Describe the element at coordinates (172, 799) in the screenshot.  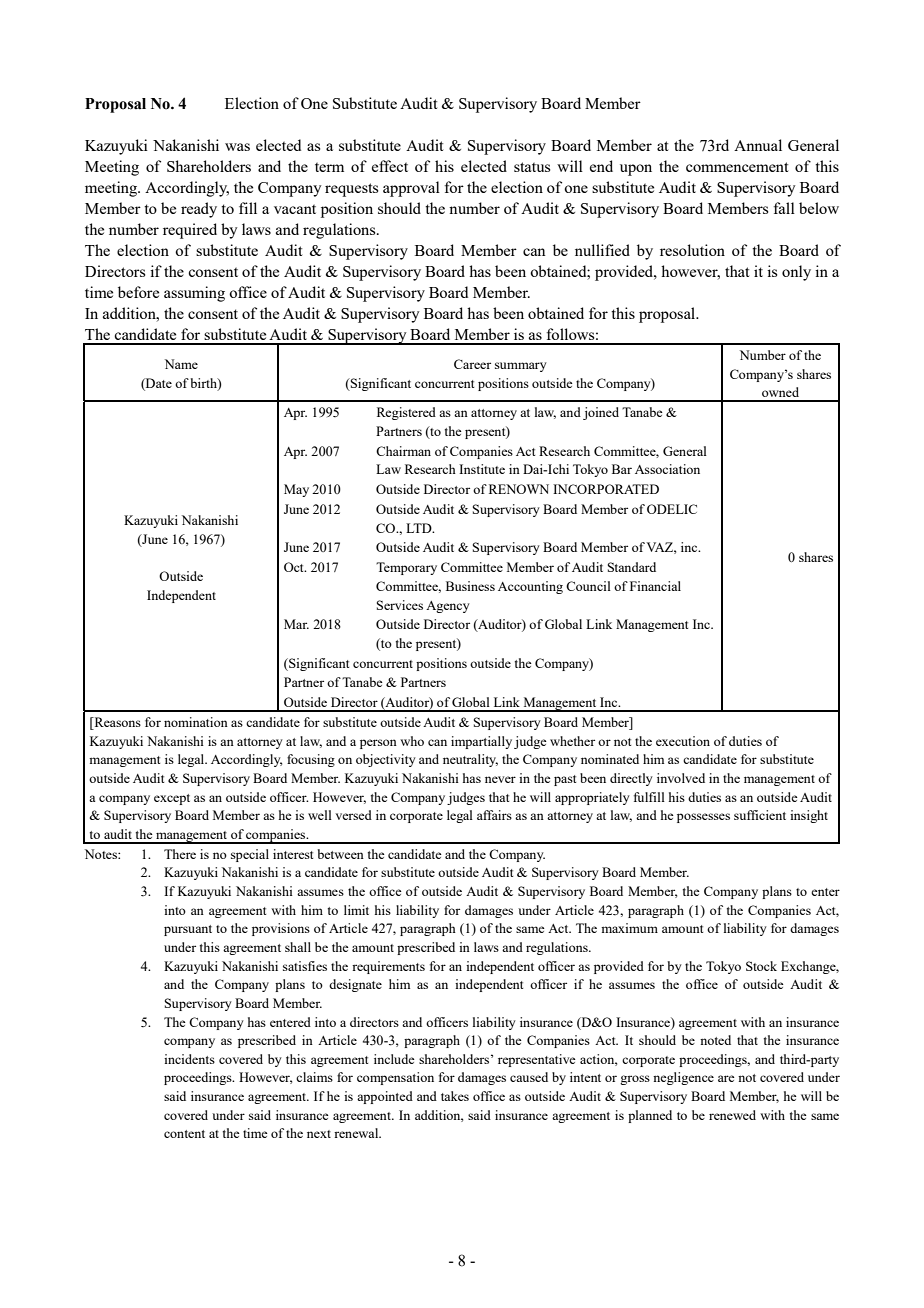
I see `except` at that location.
